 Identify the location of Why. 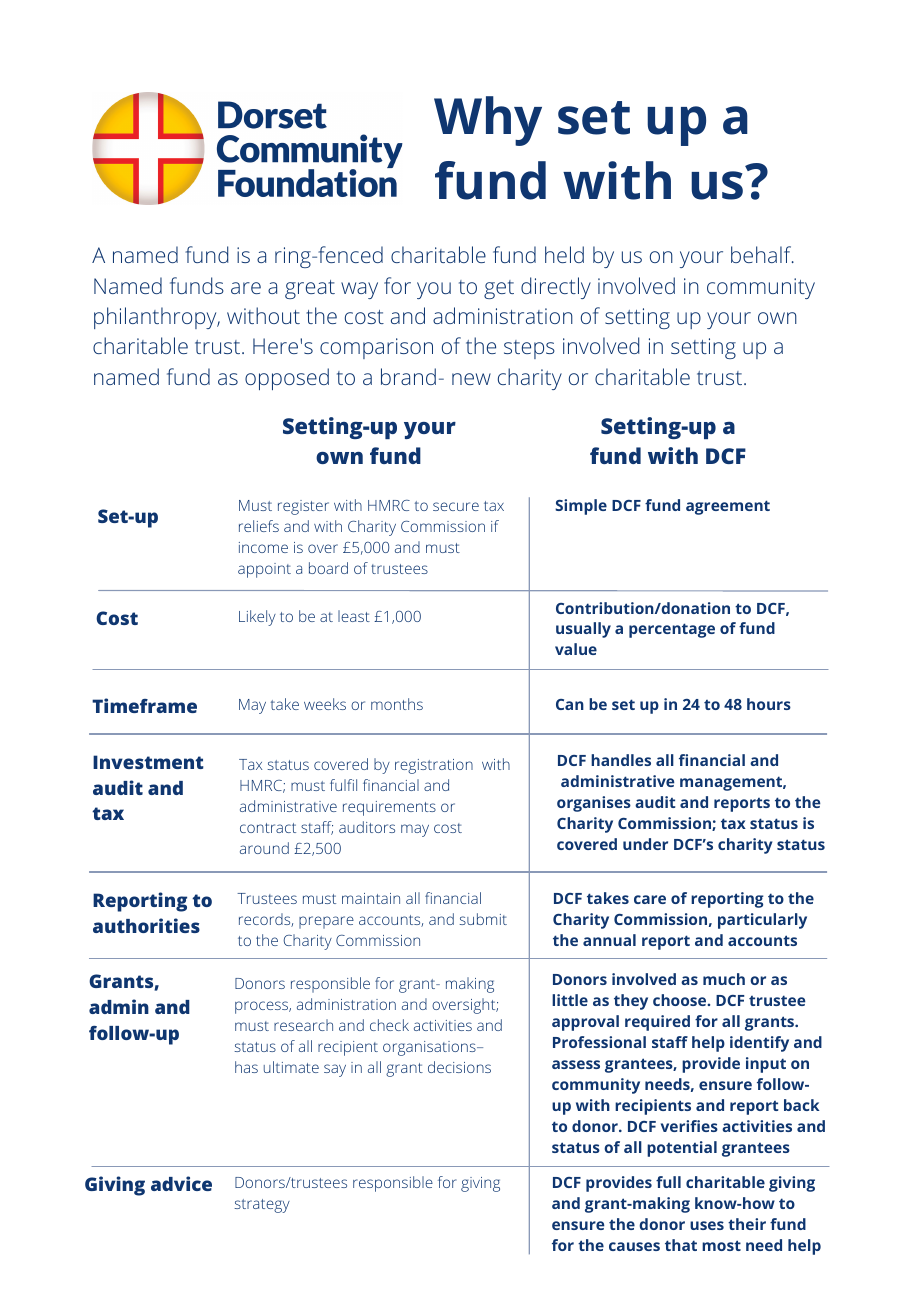
(488, 121).
